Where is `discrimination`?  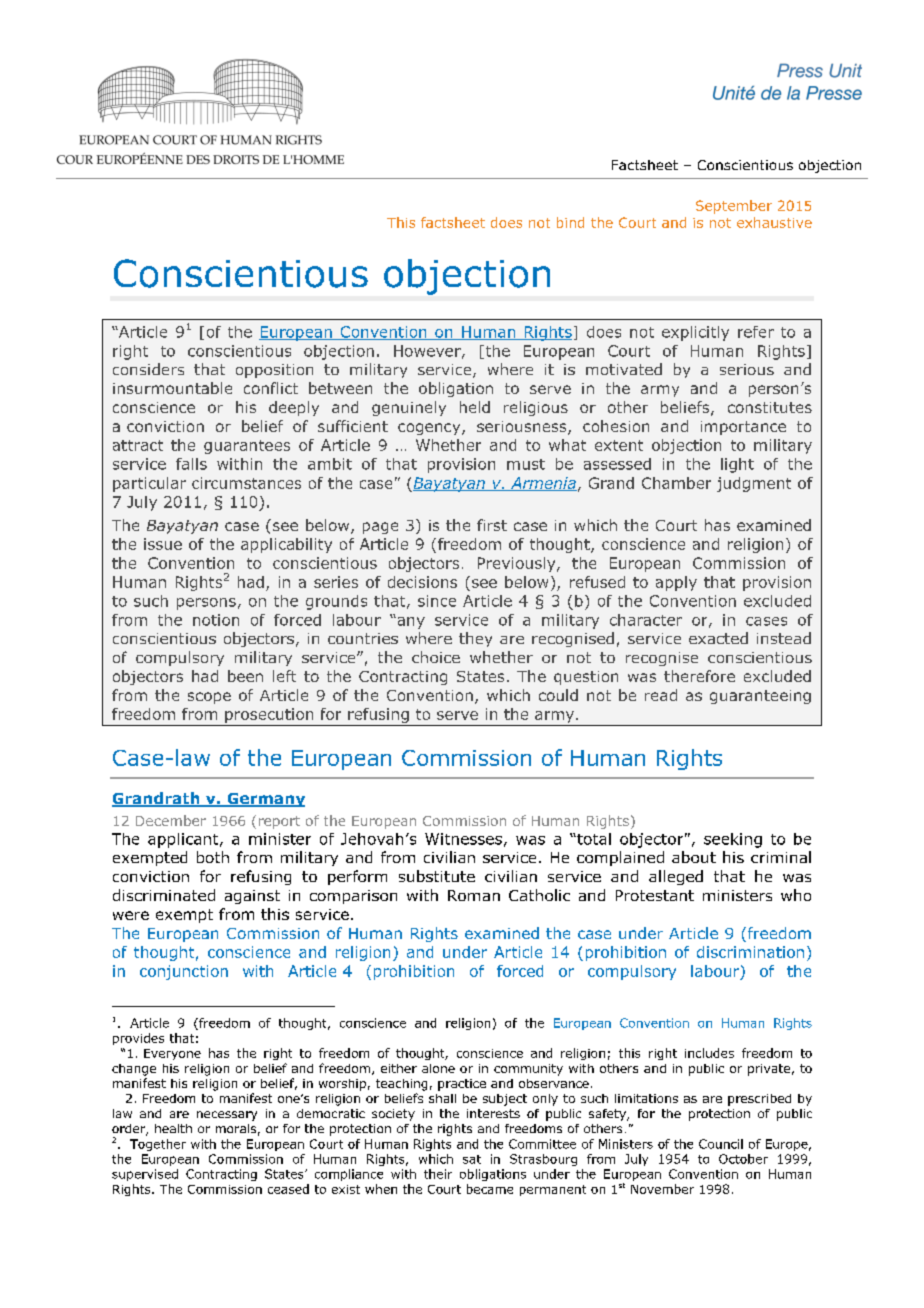
discrimination is located at coordinates (750, 952).
